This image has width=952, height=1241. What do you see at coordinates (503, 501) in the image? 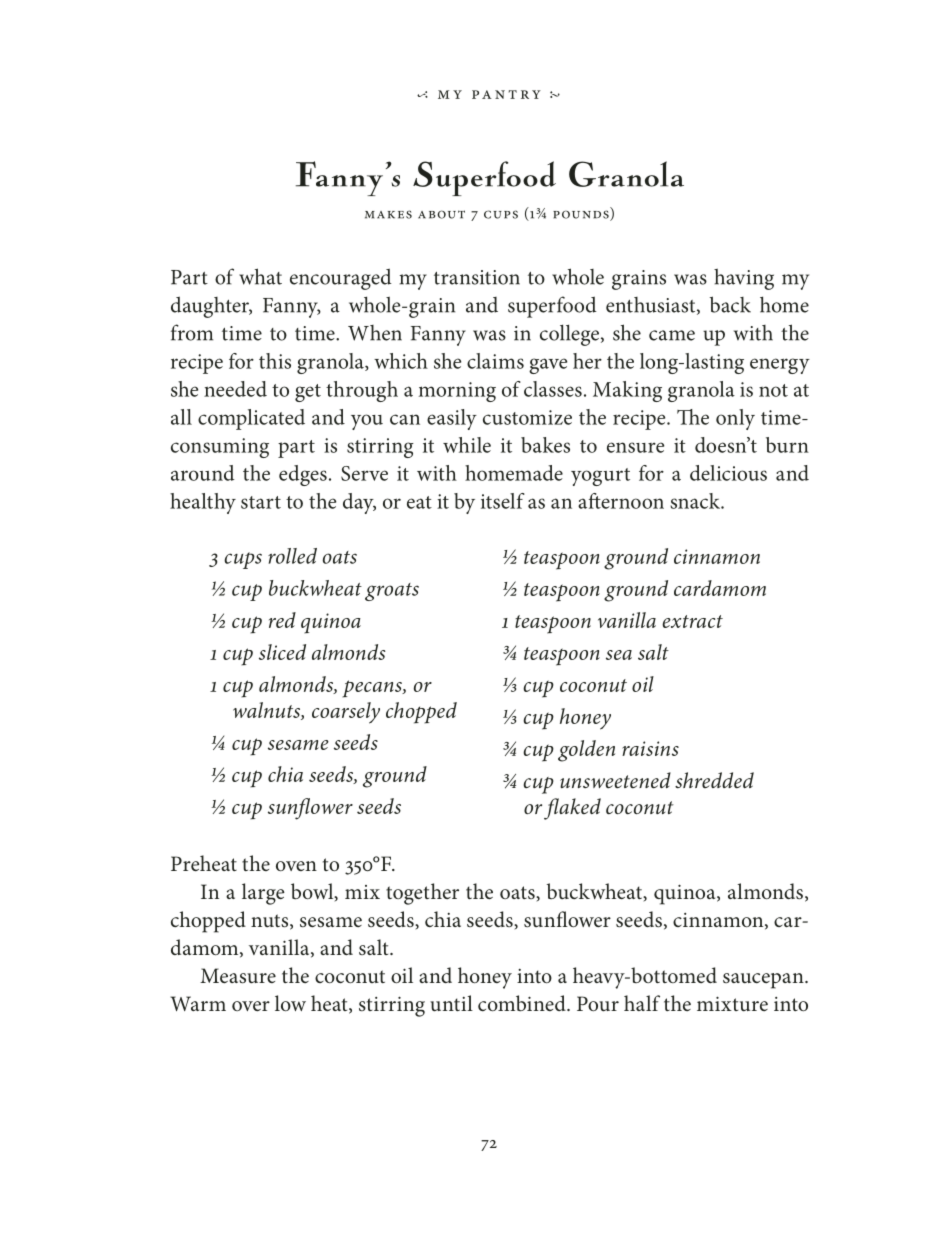
I see `itself` at bounding box center [503, 501].
